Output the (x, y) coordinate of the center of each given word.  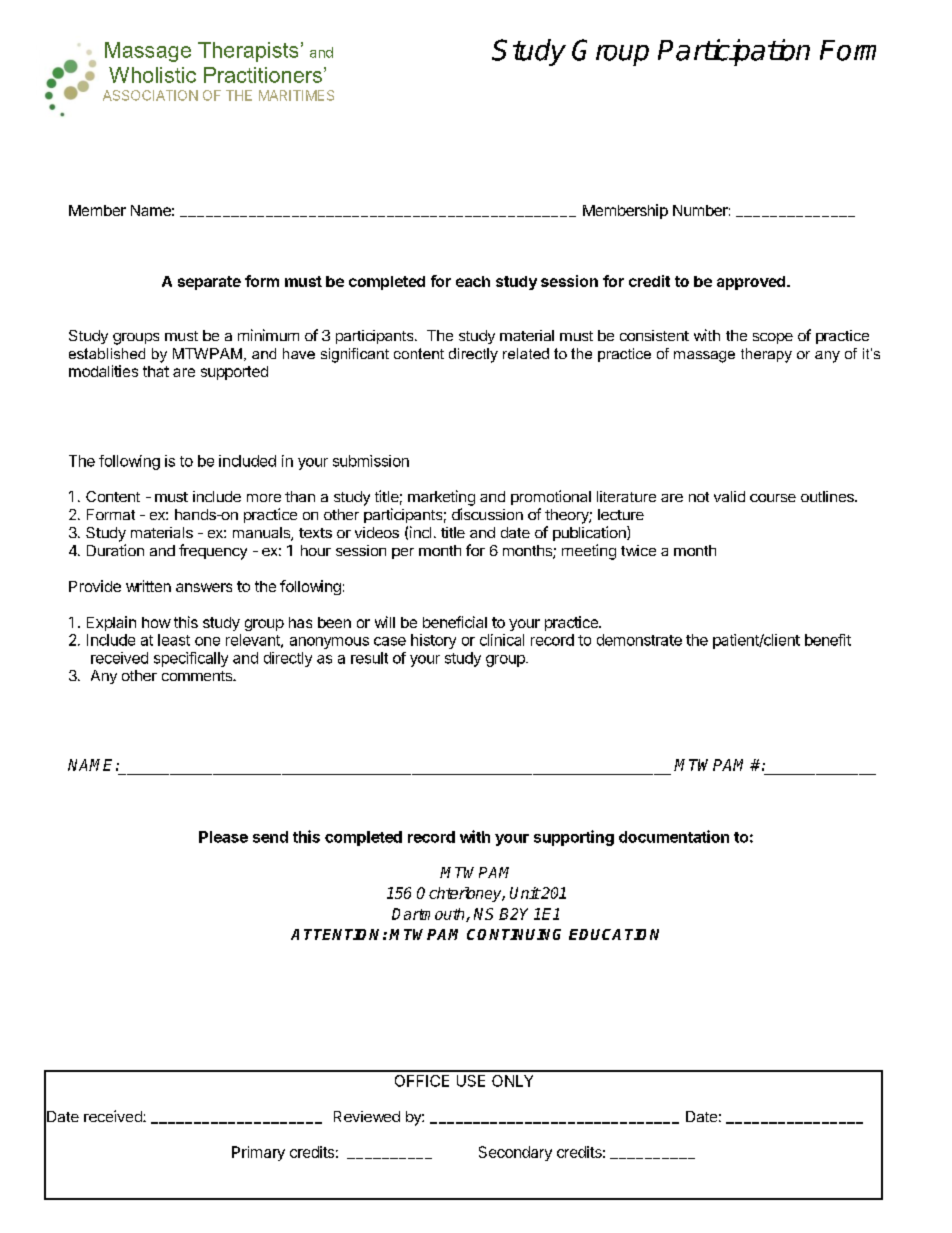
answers (204, 587)
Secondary (515, 1153)
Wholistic (152, 75)
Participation (734, 52)
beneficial (455, 622)
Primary (258, 1153)
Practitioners (264, 75)
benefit (828, 640)
